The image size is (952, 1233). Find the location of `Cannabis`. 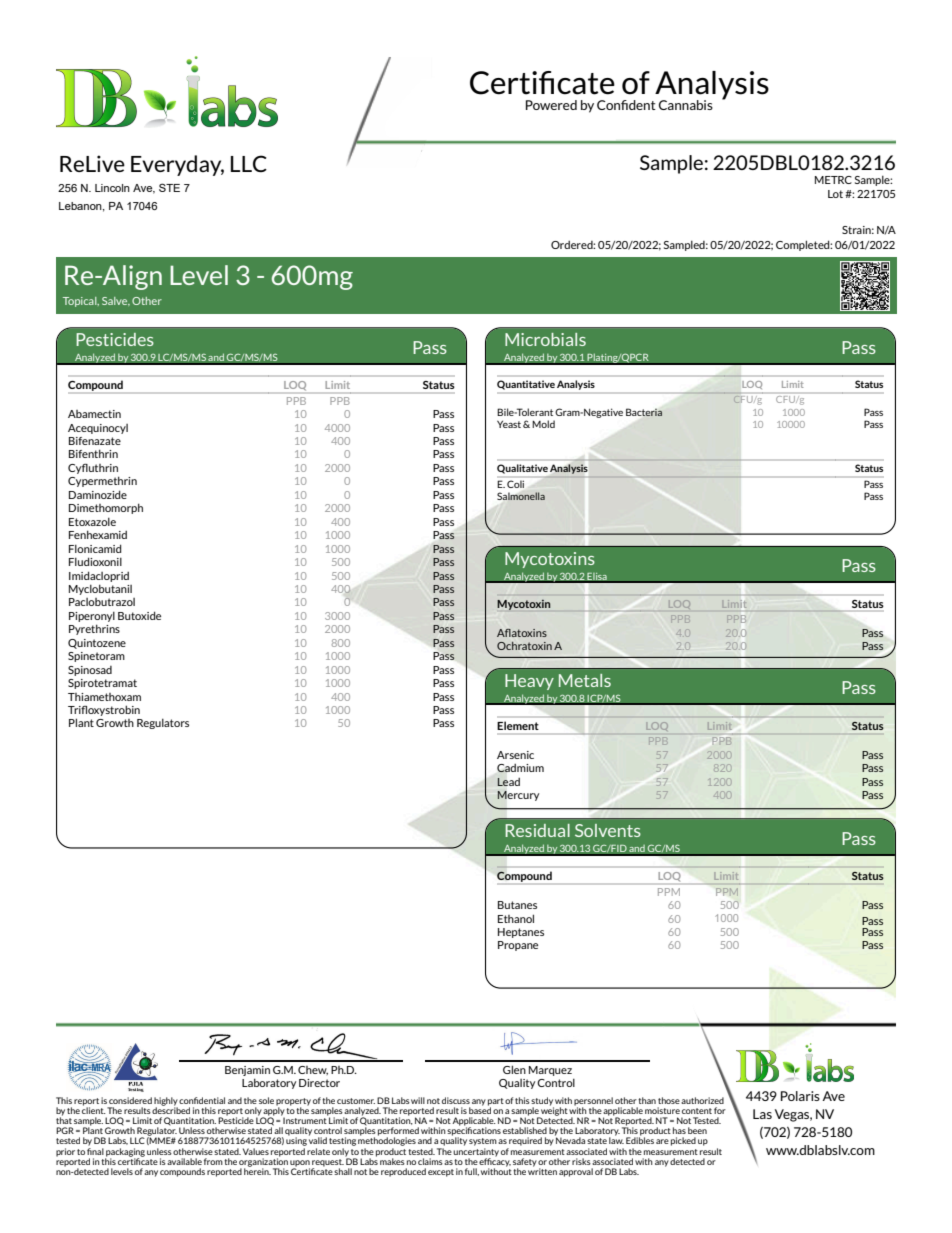

Cannabis is located at coordinates (686, 105).
